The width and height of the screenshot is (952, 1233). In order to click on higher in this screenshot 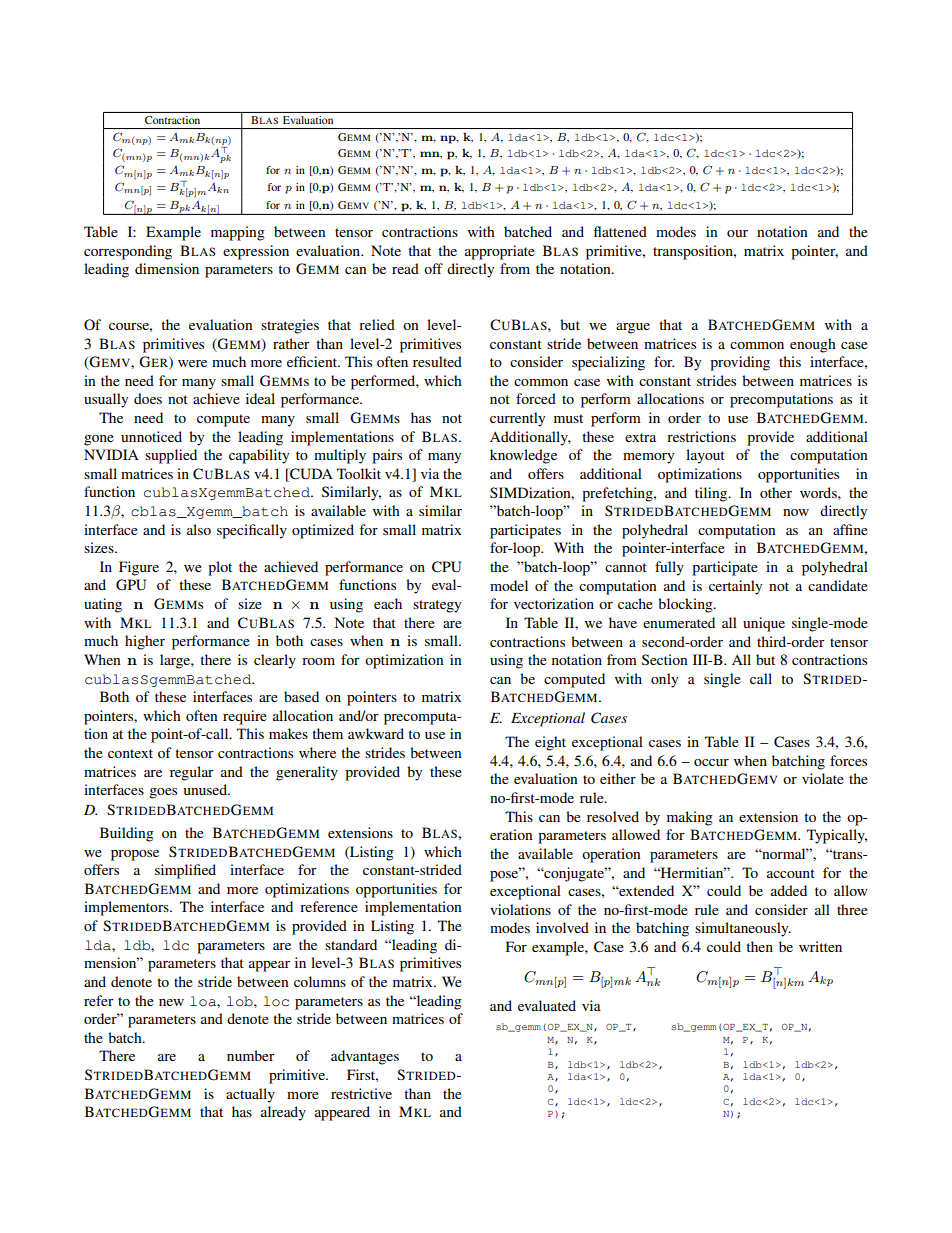, I will do `click(145, 642)`.
